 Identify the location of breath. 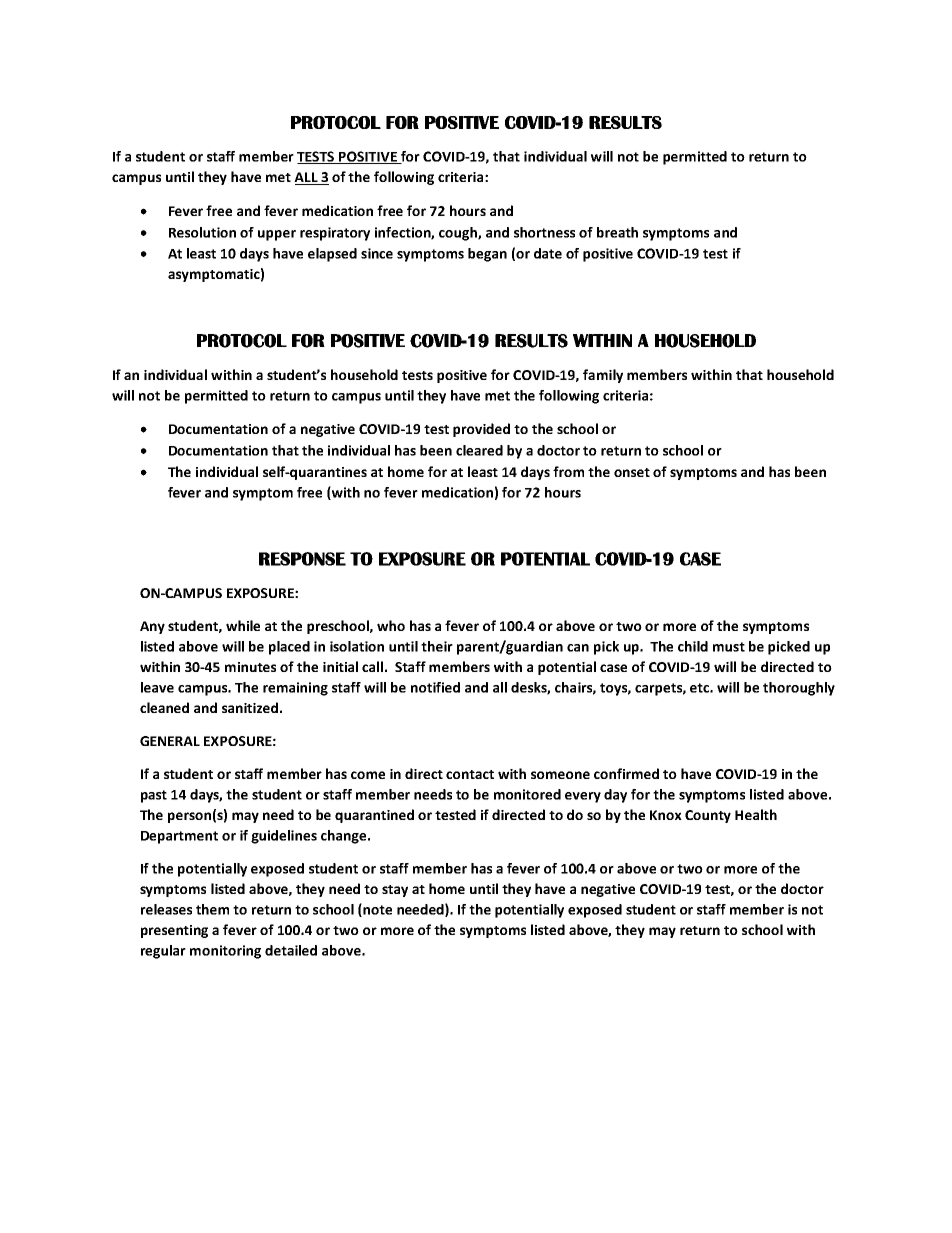
(617, 232).
